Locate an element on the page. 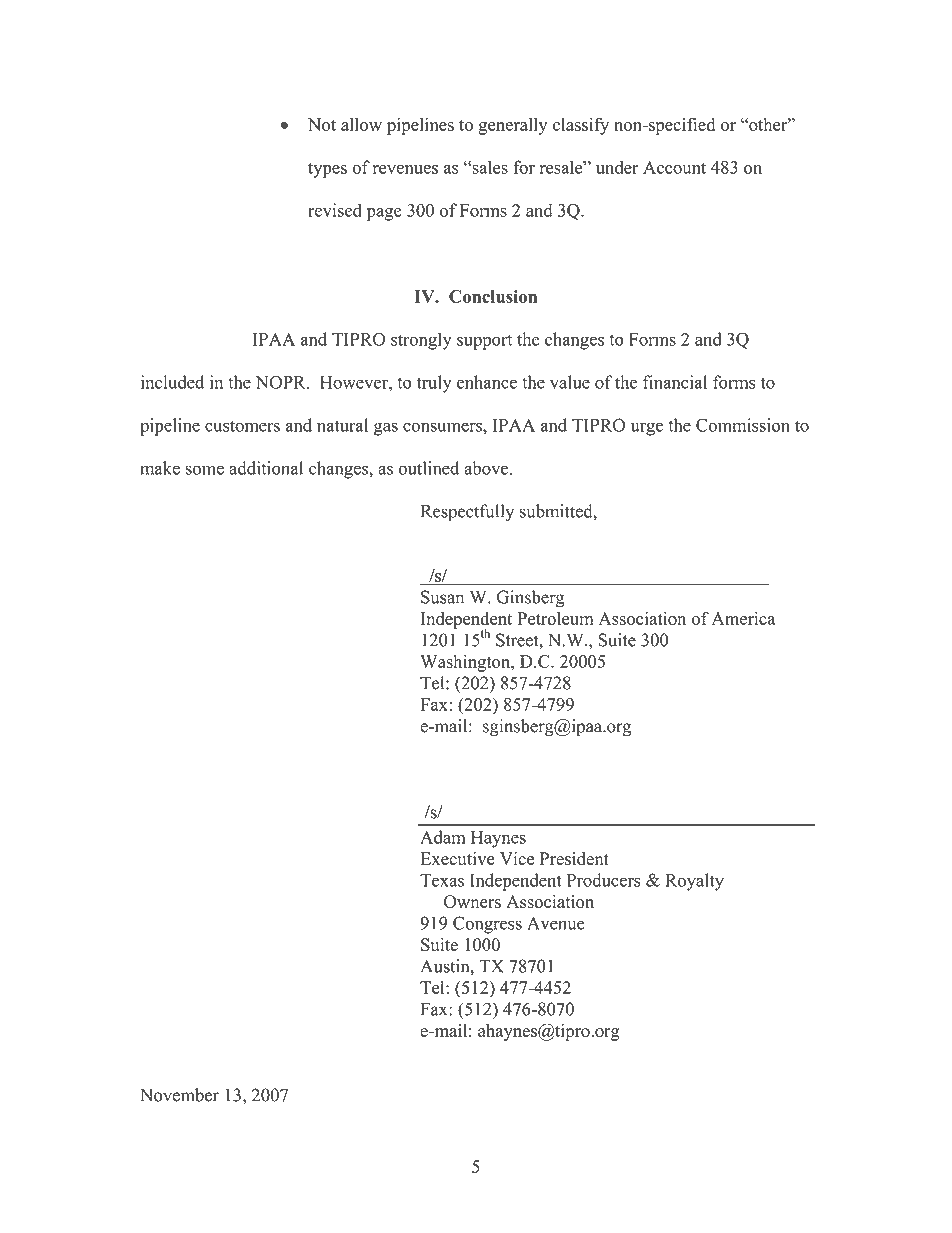 Image resolution: width=952 pixels, height=1233 pixels. revenues is located at coordinates (405, 169).
